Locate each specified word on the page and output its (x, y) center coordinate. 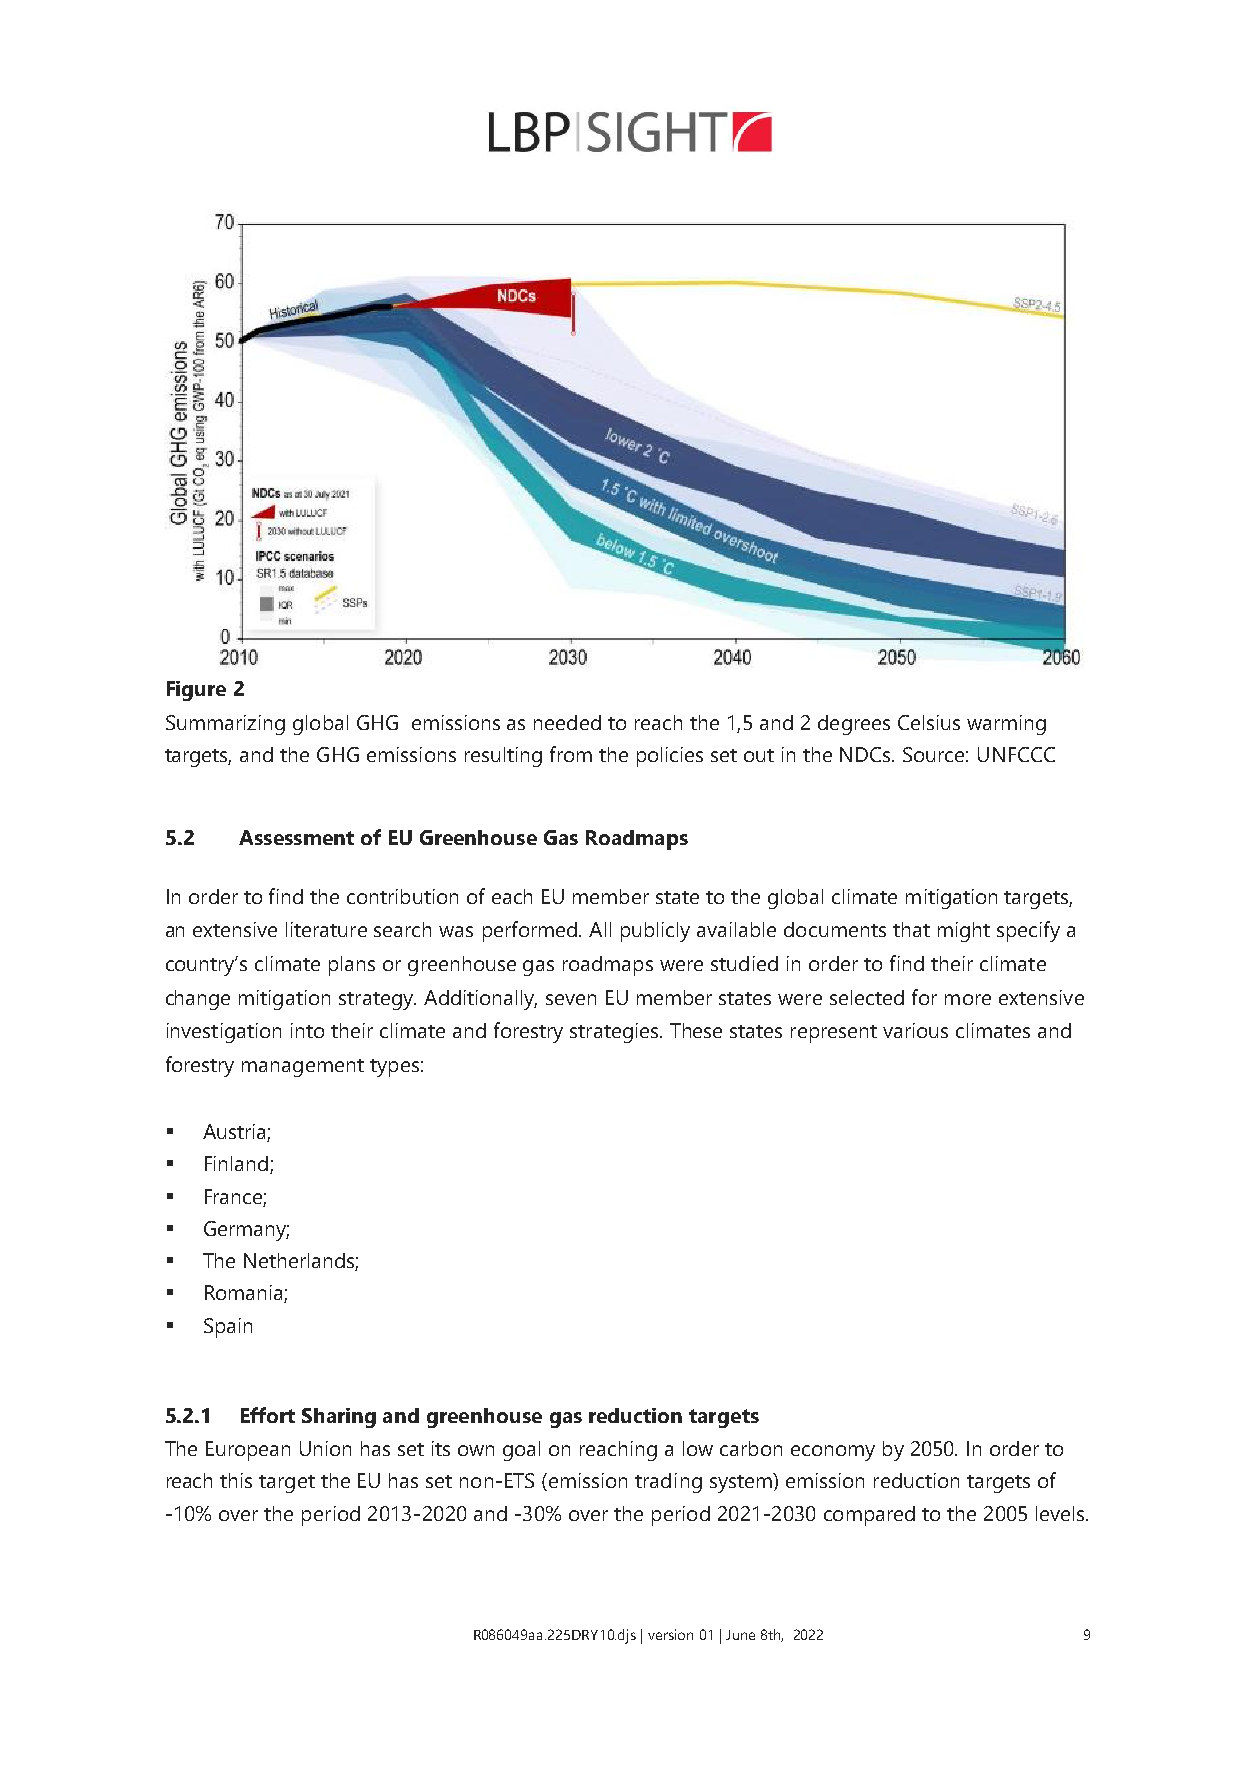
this (236, 1480)
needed (567, 722)
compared (869, 1516)
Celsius (929, 722)
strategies (615, 1033)
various (915, 1030)
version (670, 1634)
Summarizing (225, 725)
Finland (238, 1165)
